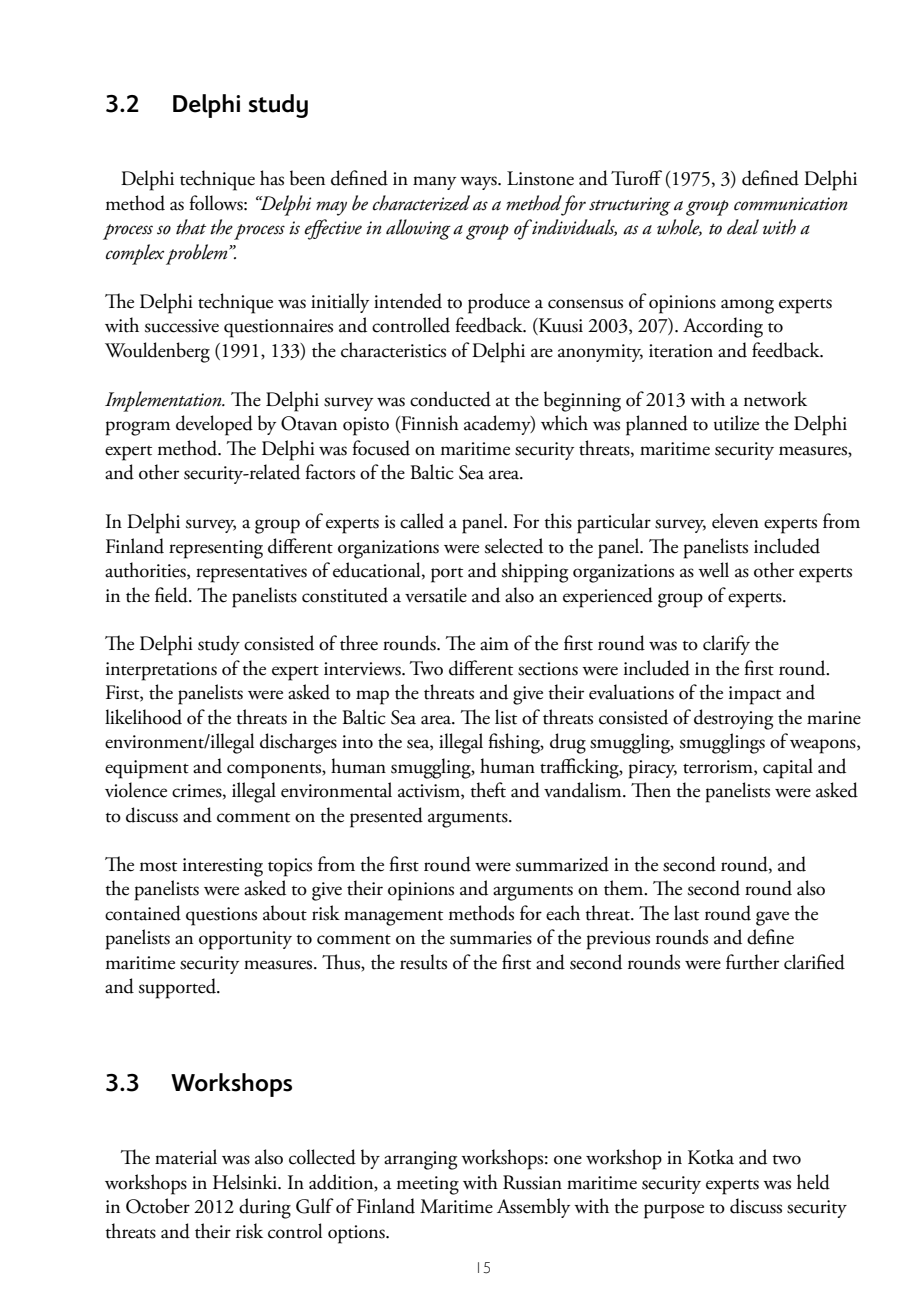 Image resolution: width=924 pixels, height=1314 pixels. Describe the element at coordinates (161, 671) in the image. I see `interpretations` at that location.
